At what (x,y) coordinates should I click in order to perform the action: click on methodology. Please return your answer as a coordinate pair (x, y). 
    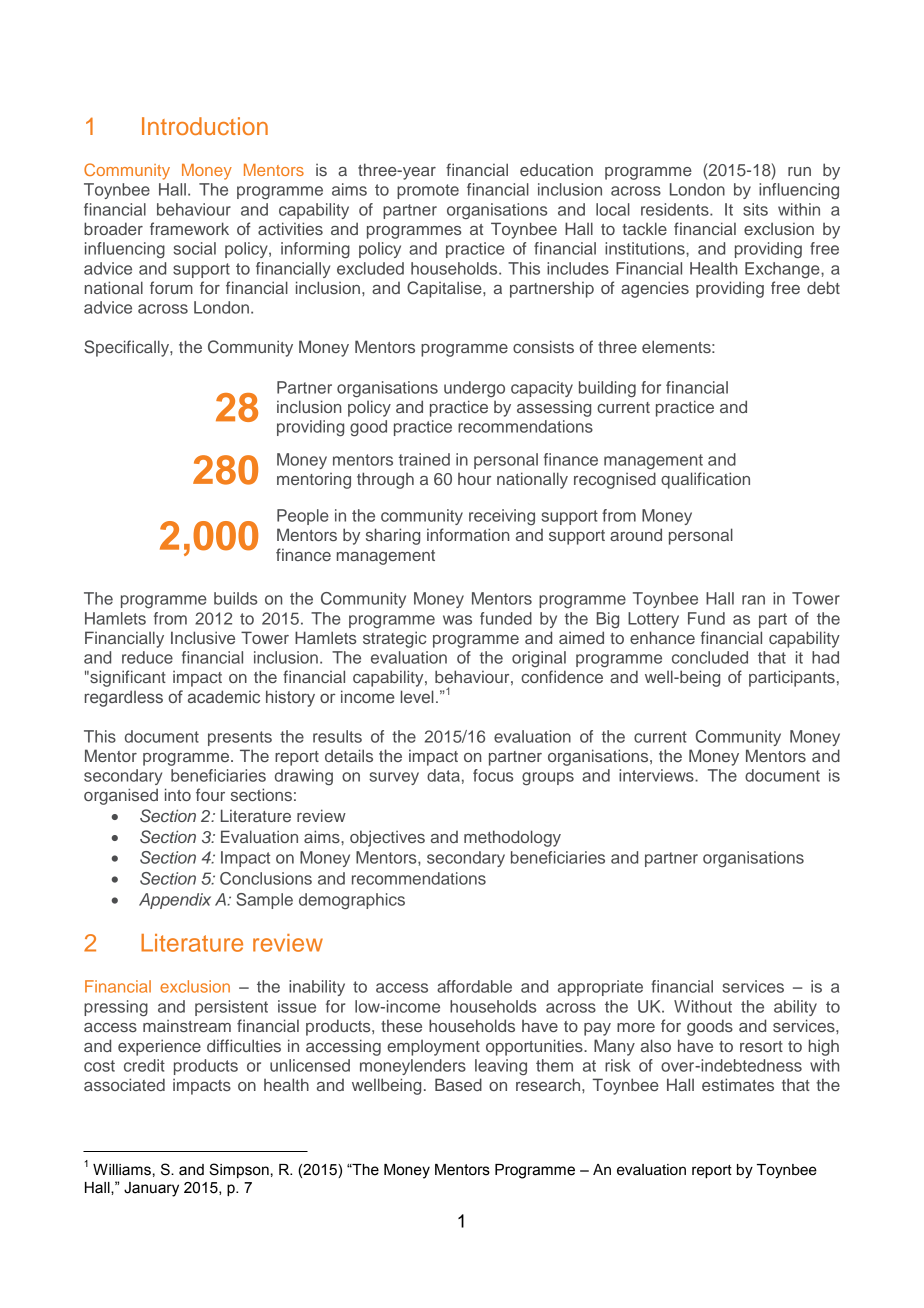
    Looking at the image, I should click on (512, 838).
